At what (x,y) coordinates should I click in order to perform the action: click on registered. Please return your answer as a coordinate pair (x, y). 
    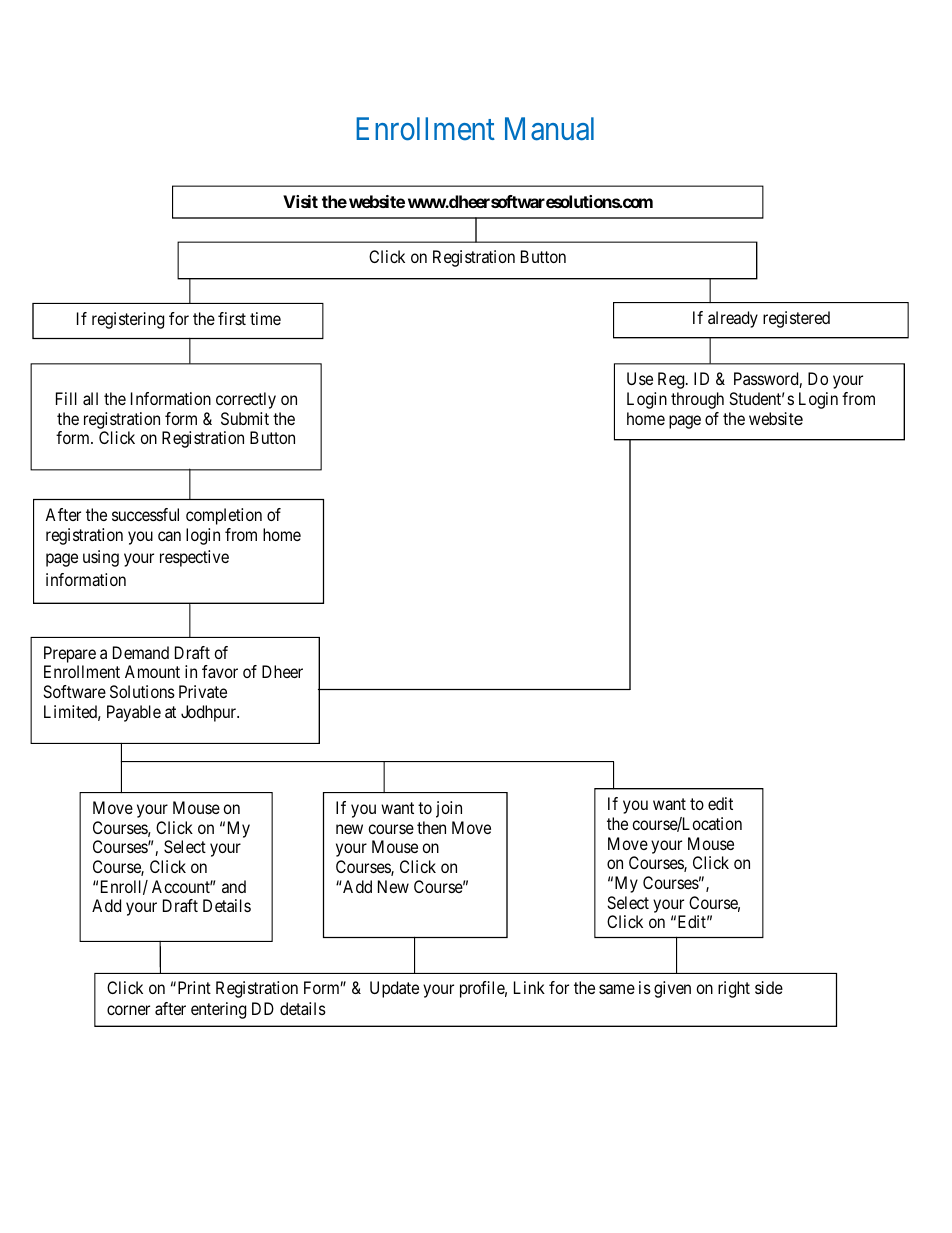
    Looking at the image, I should click on (796, 319).
